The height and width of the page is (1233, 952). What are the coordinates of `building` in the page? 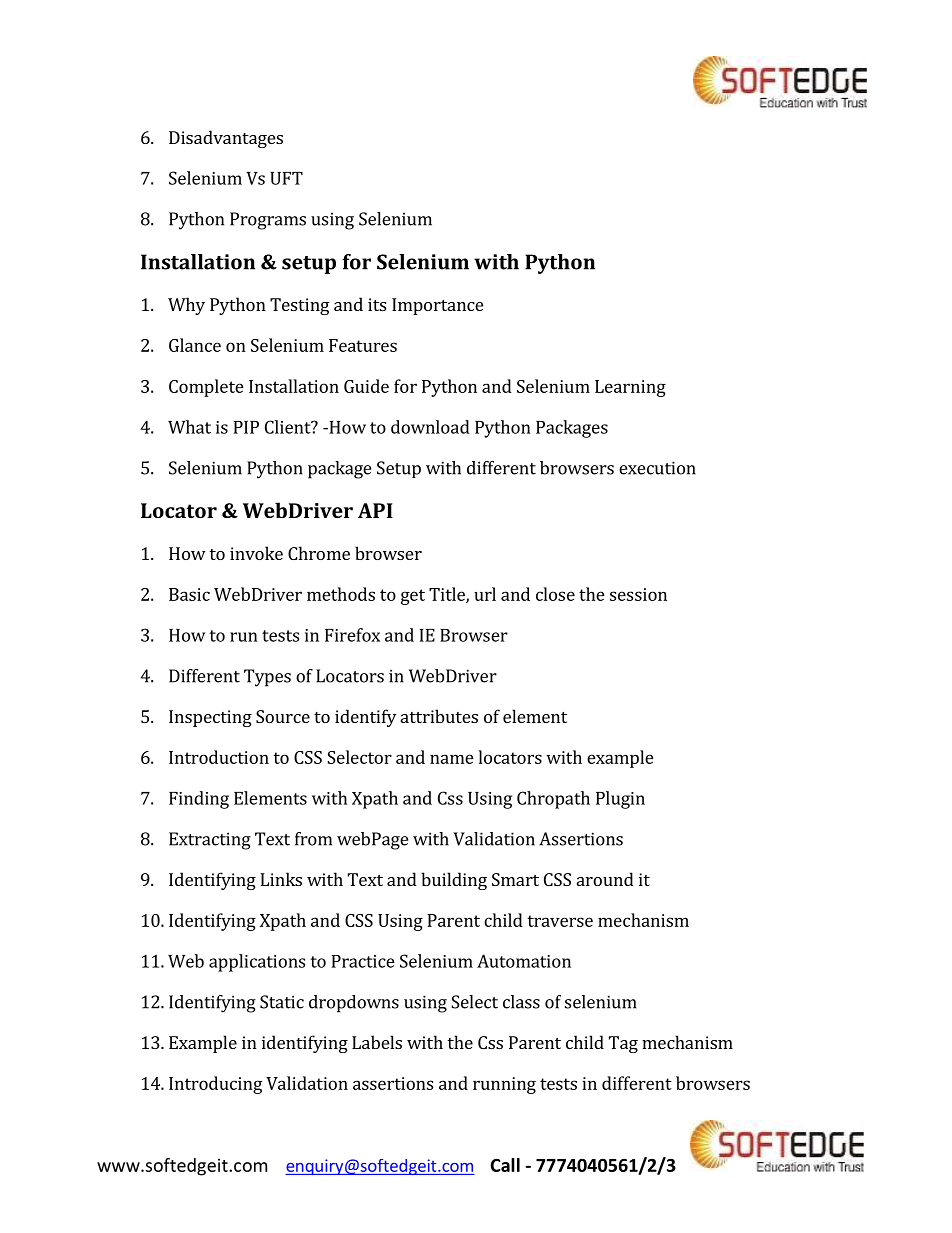 It's located at (454, 881).
